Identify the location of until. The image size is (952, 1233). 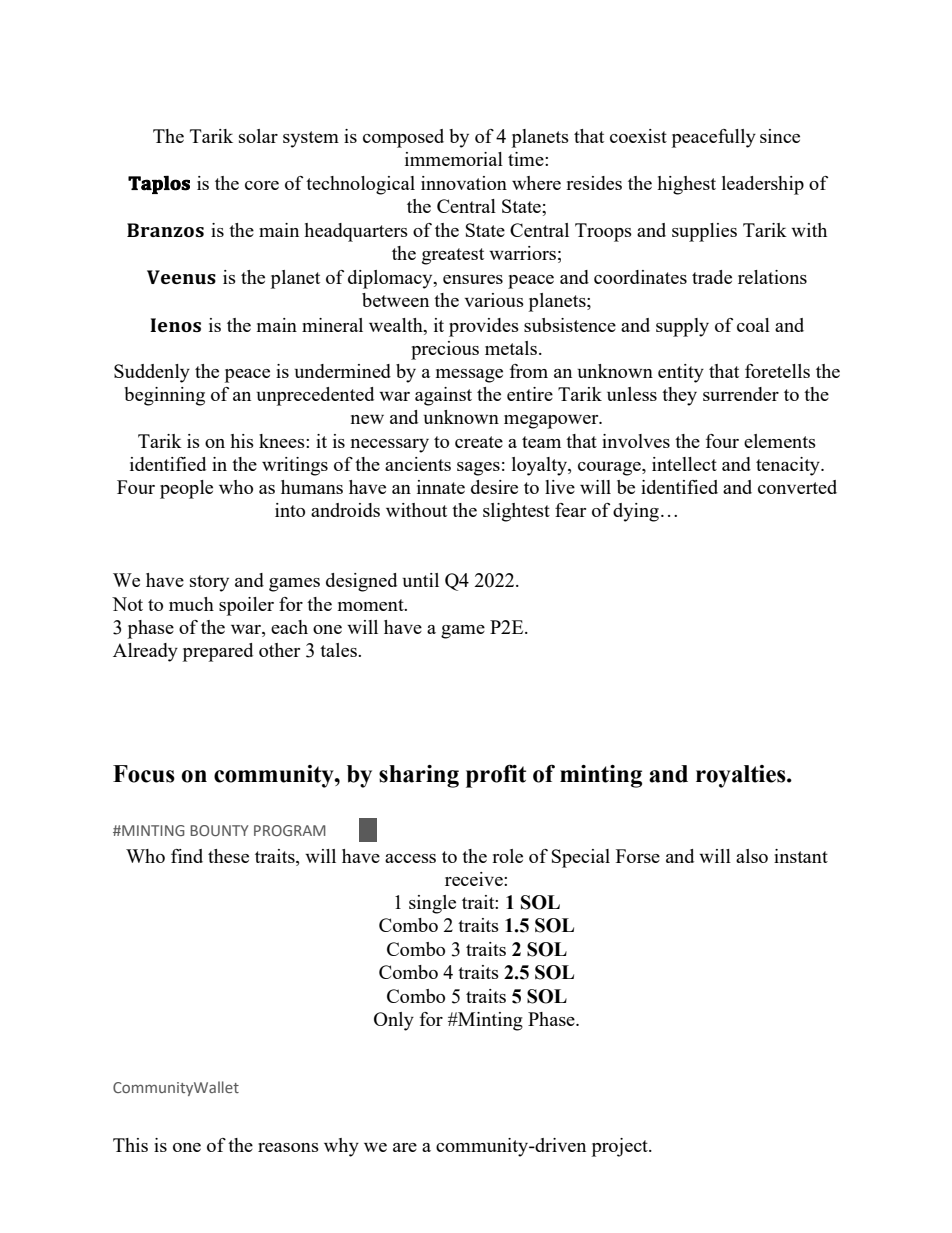
(420, 580).
